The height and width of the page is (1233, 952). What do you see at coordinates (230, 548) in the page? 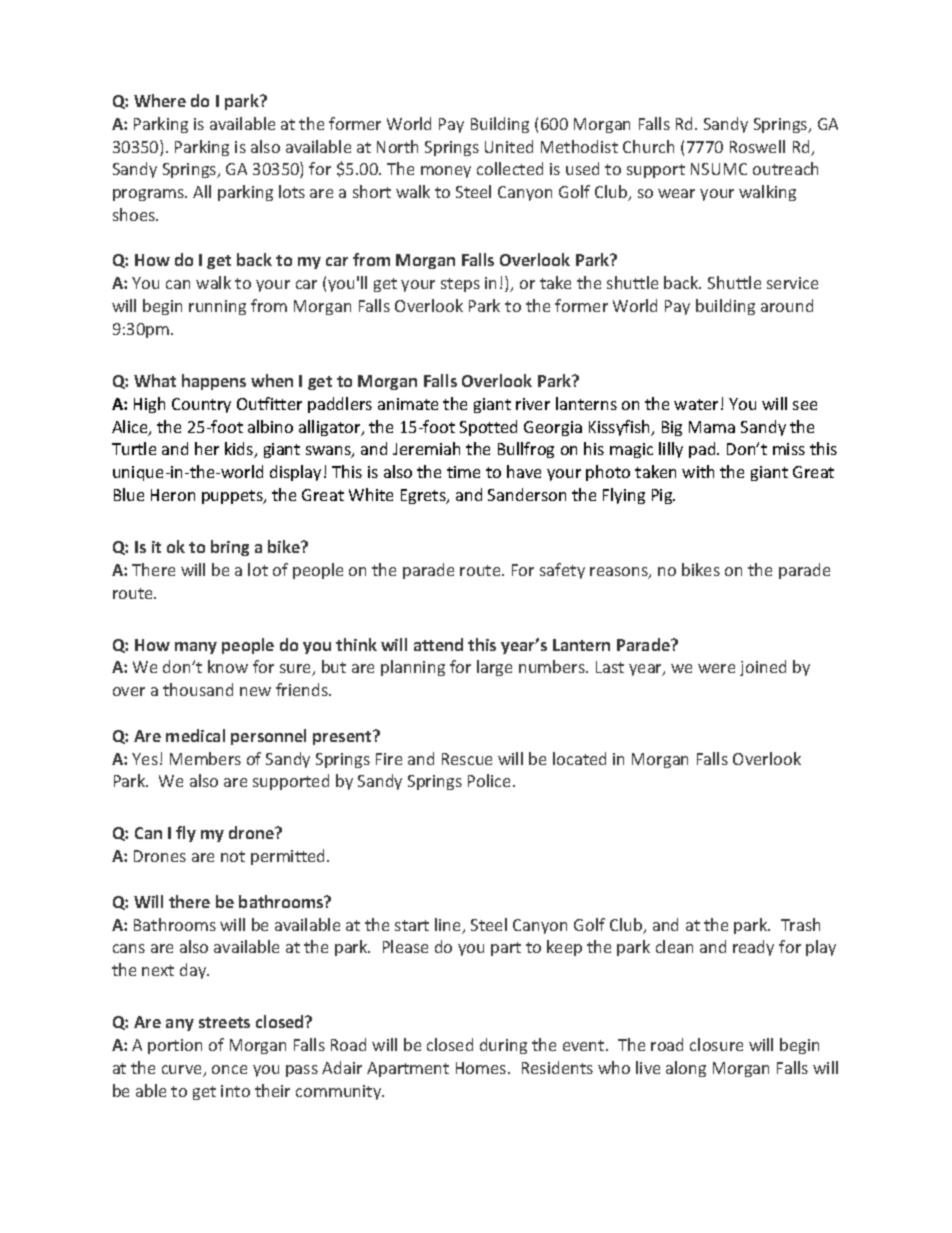
I see `bring` at bounding box center [230, 548].
